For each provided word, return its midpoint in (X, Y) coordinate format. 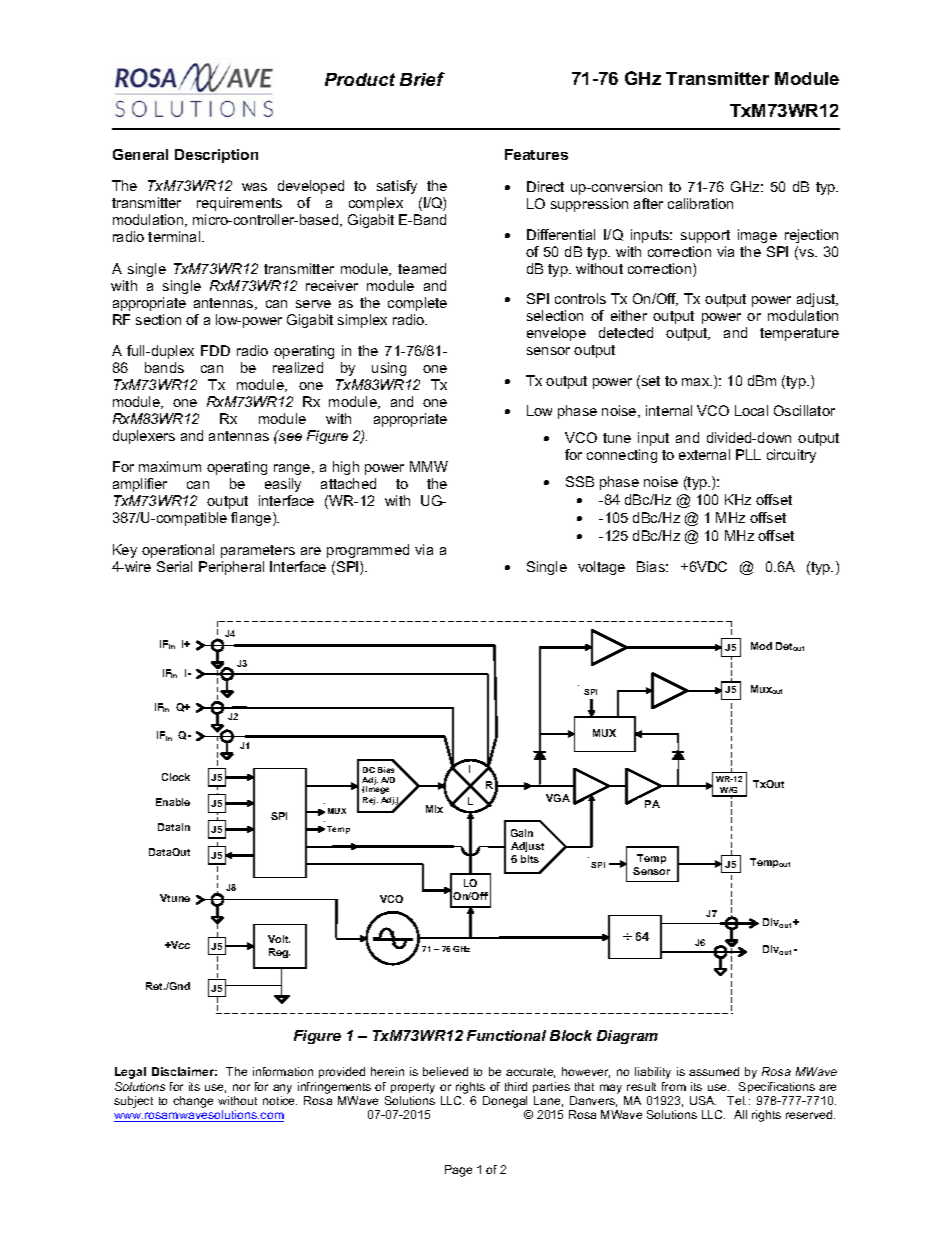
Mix (434, 809)
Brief (422, 79)
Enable (173, 802)
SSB (580, 481)
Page (458, 1171)
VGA (558, 798)
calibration (700, 203)
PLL (748, 454)
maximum (170, 466)
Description (216, 156)
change (193, 1102)
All (740, 1114)
